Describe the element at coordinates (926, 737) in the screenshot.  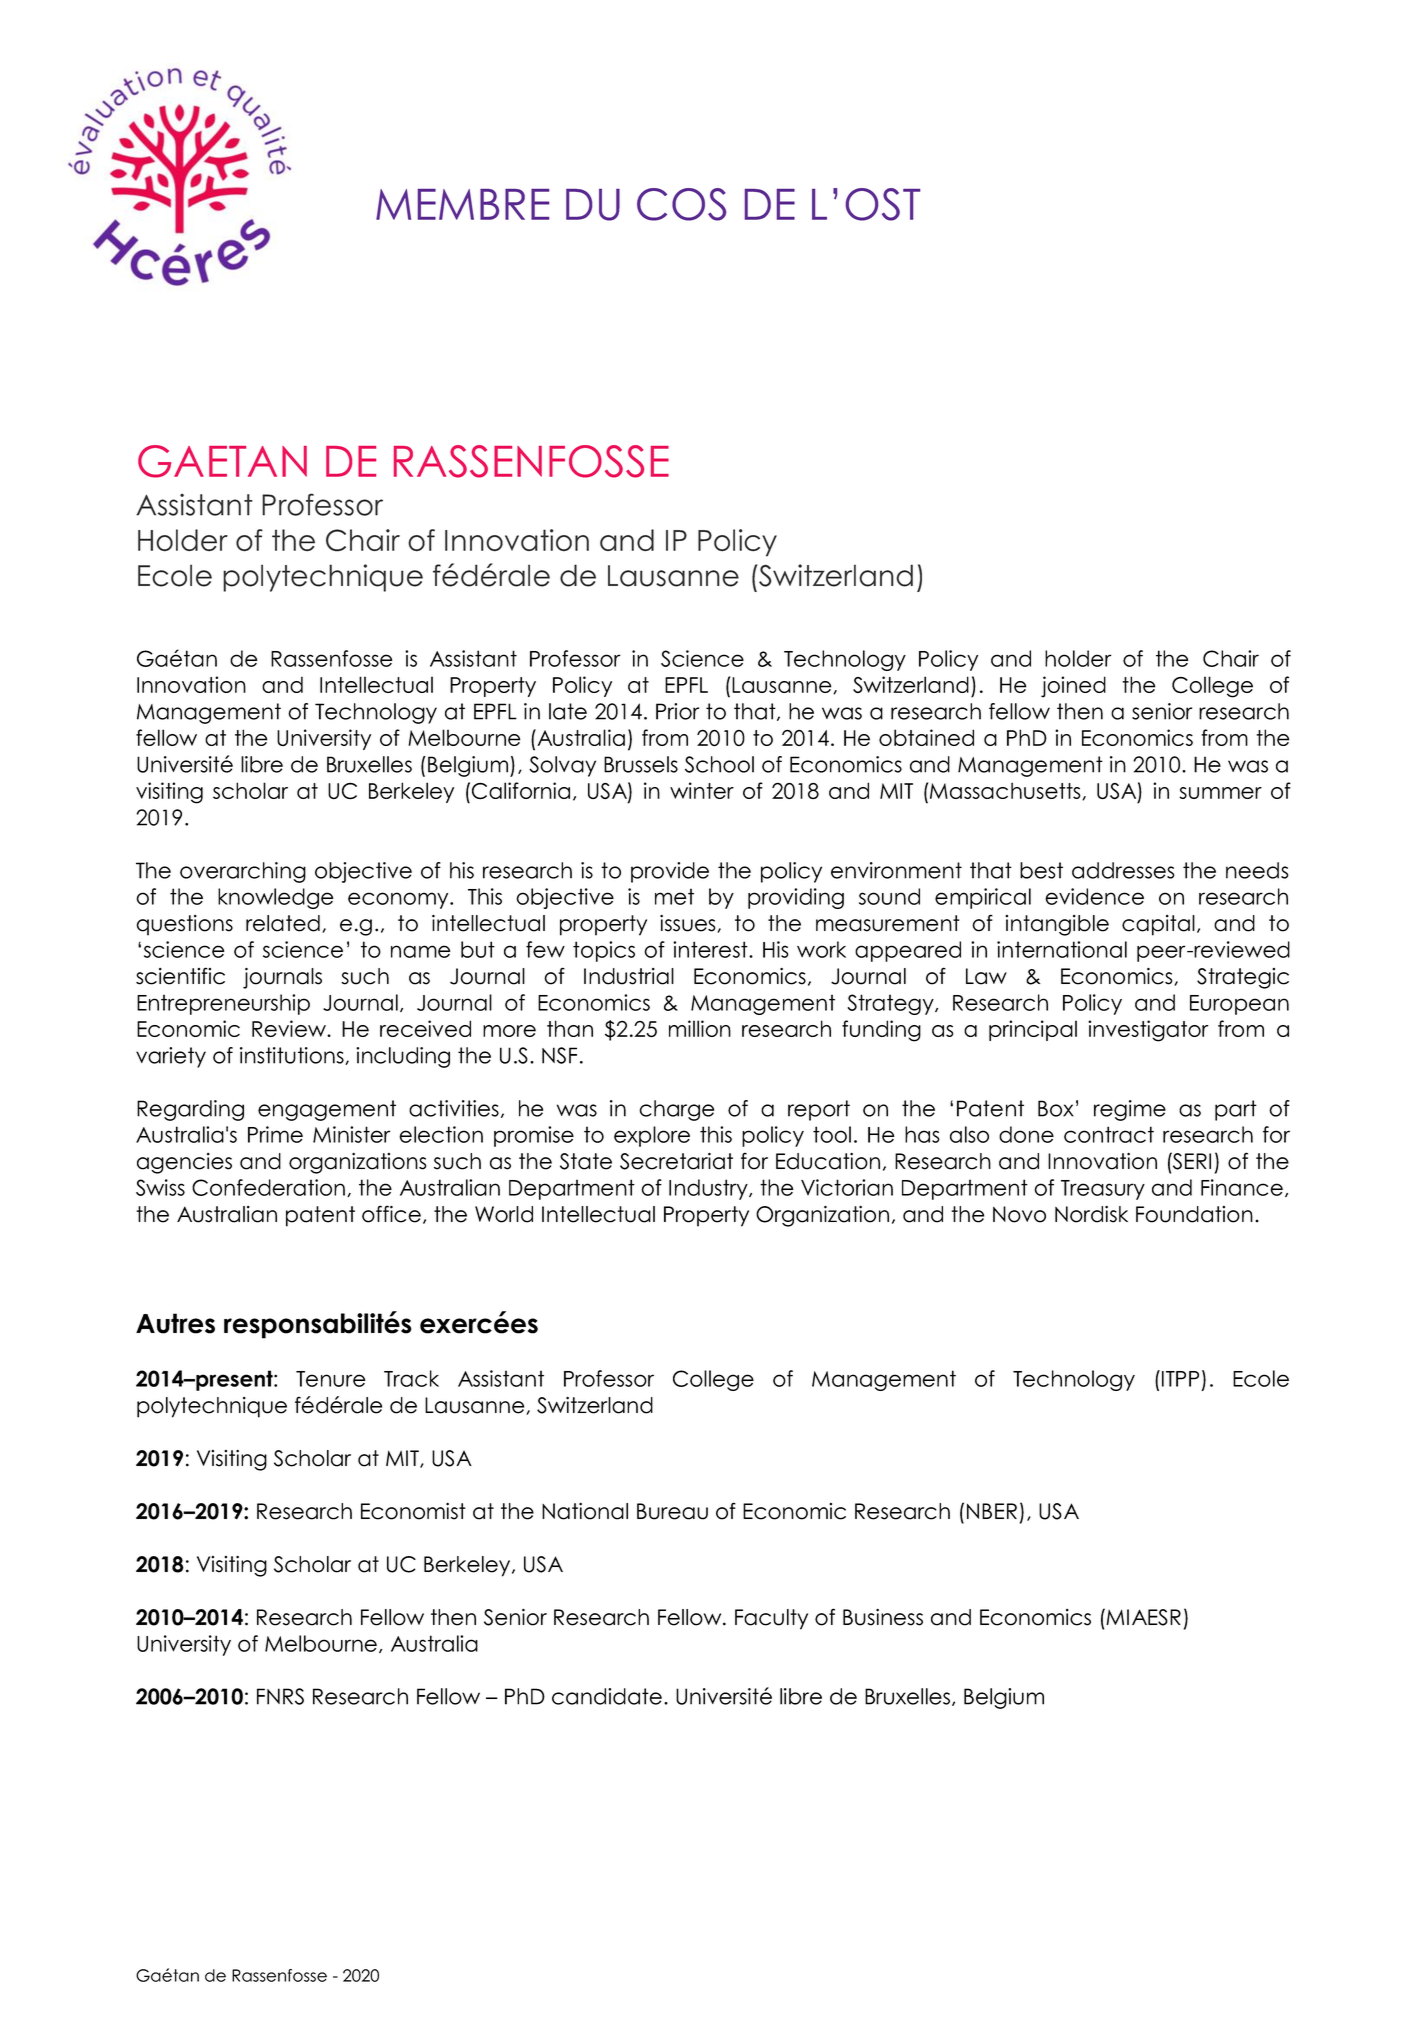
I see `obtained` at that location.
